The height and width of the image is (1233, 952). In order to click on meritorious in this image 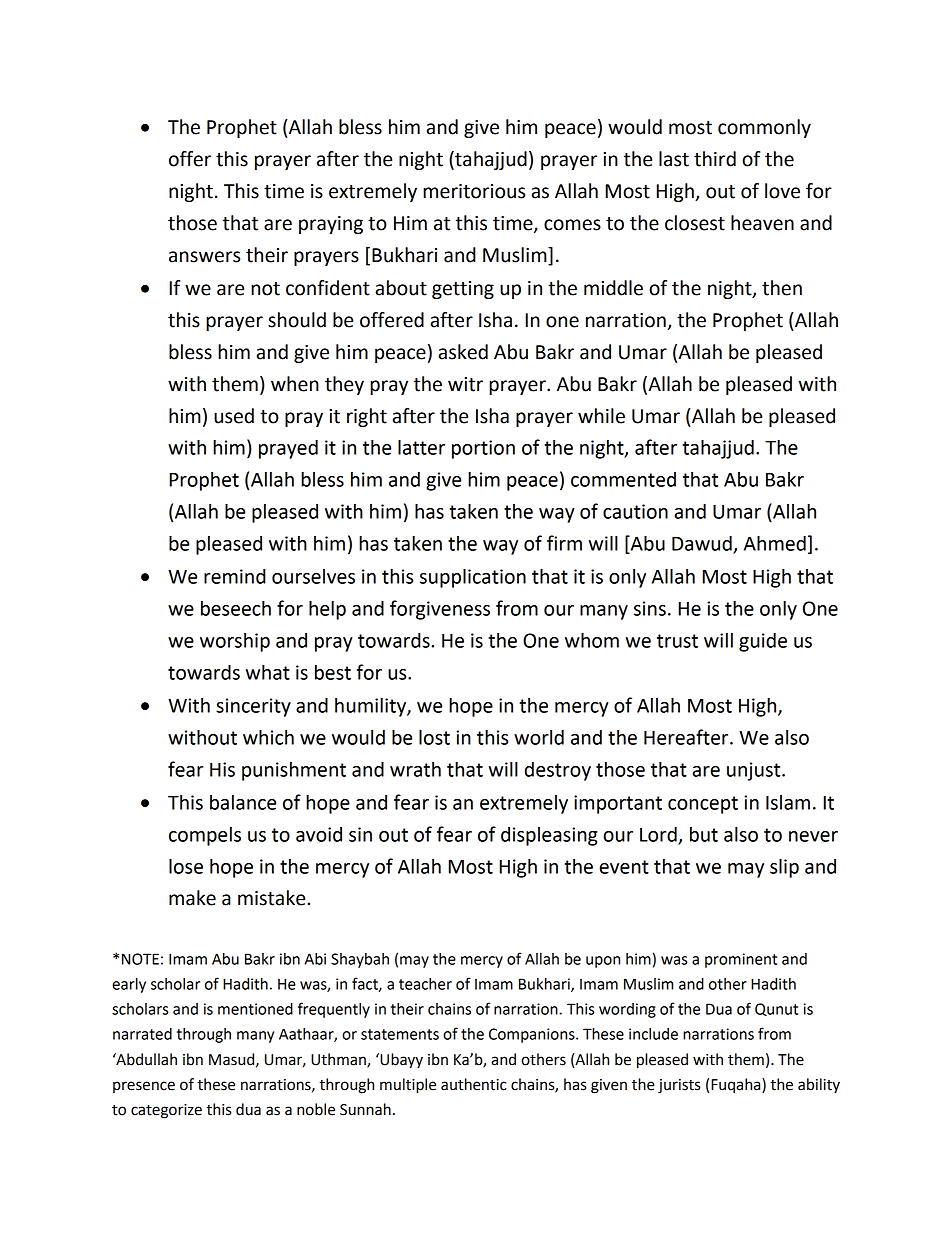, I will do `click(474, 191)`.
